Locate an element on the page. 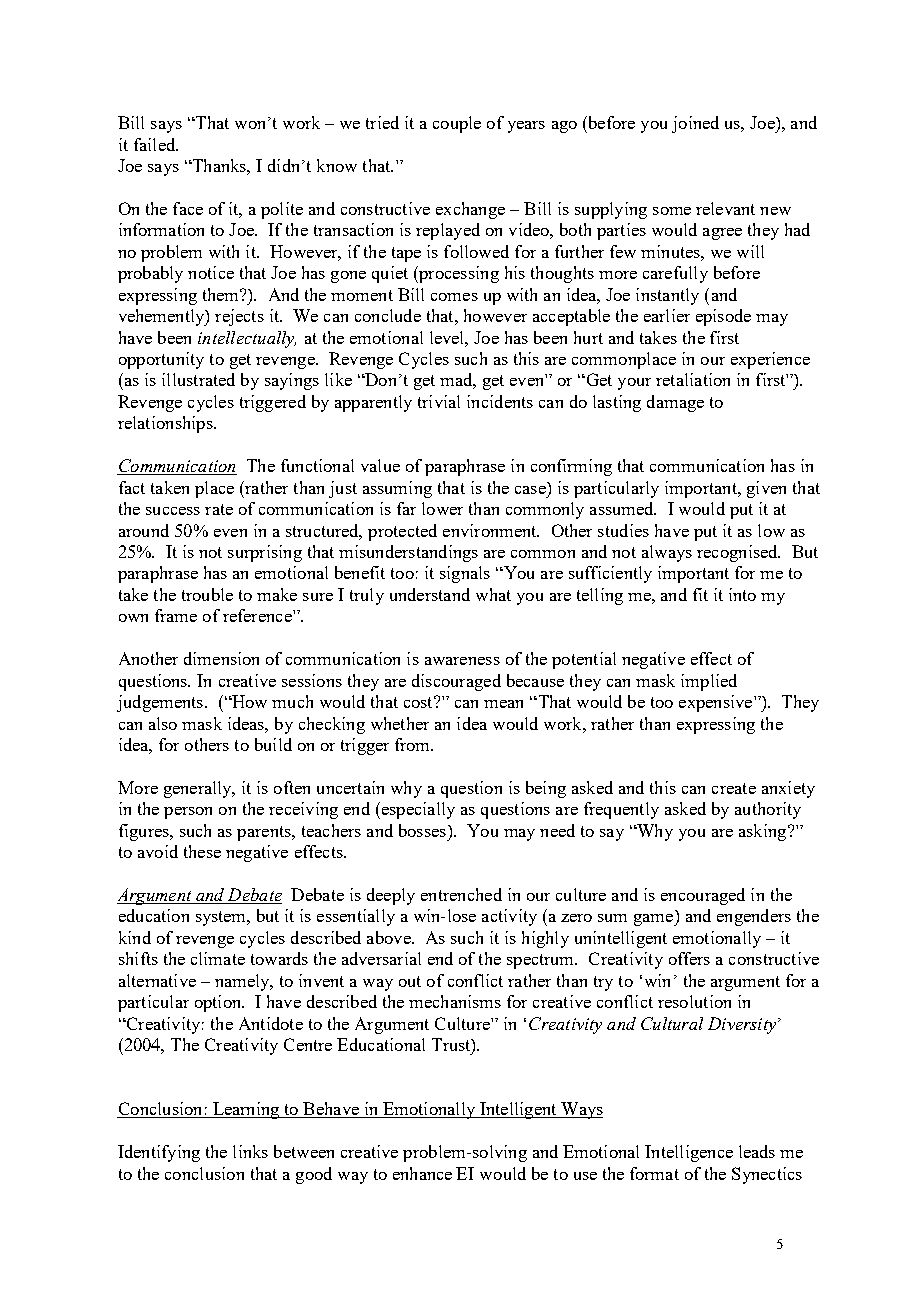  bosses is located at coordinates (422, 830).
